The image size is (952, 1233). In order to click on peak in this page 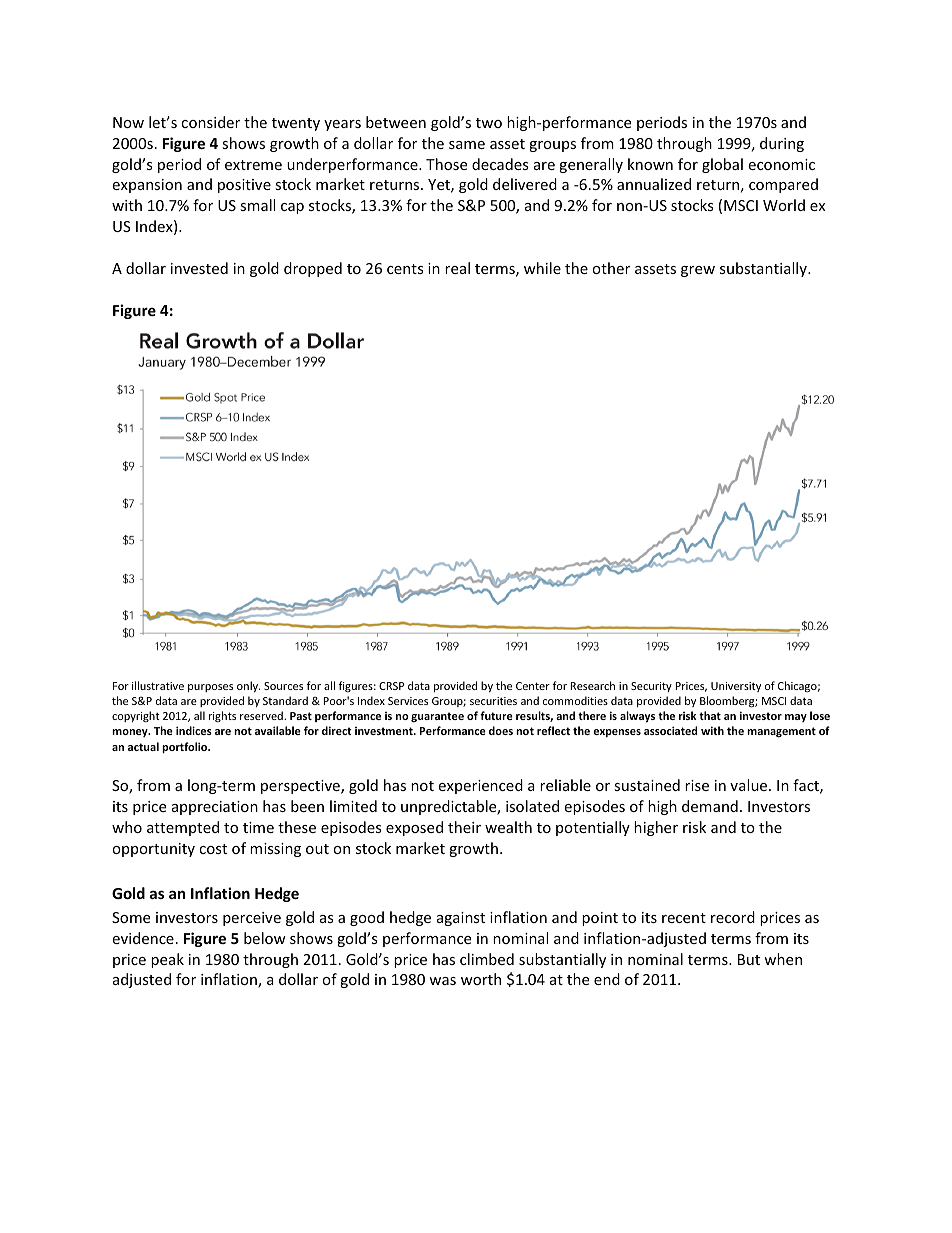, I will do `click(167, 960)`.
